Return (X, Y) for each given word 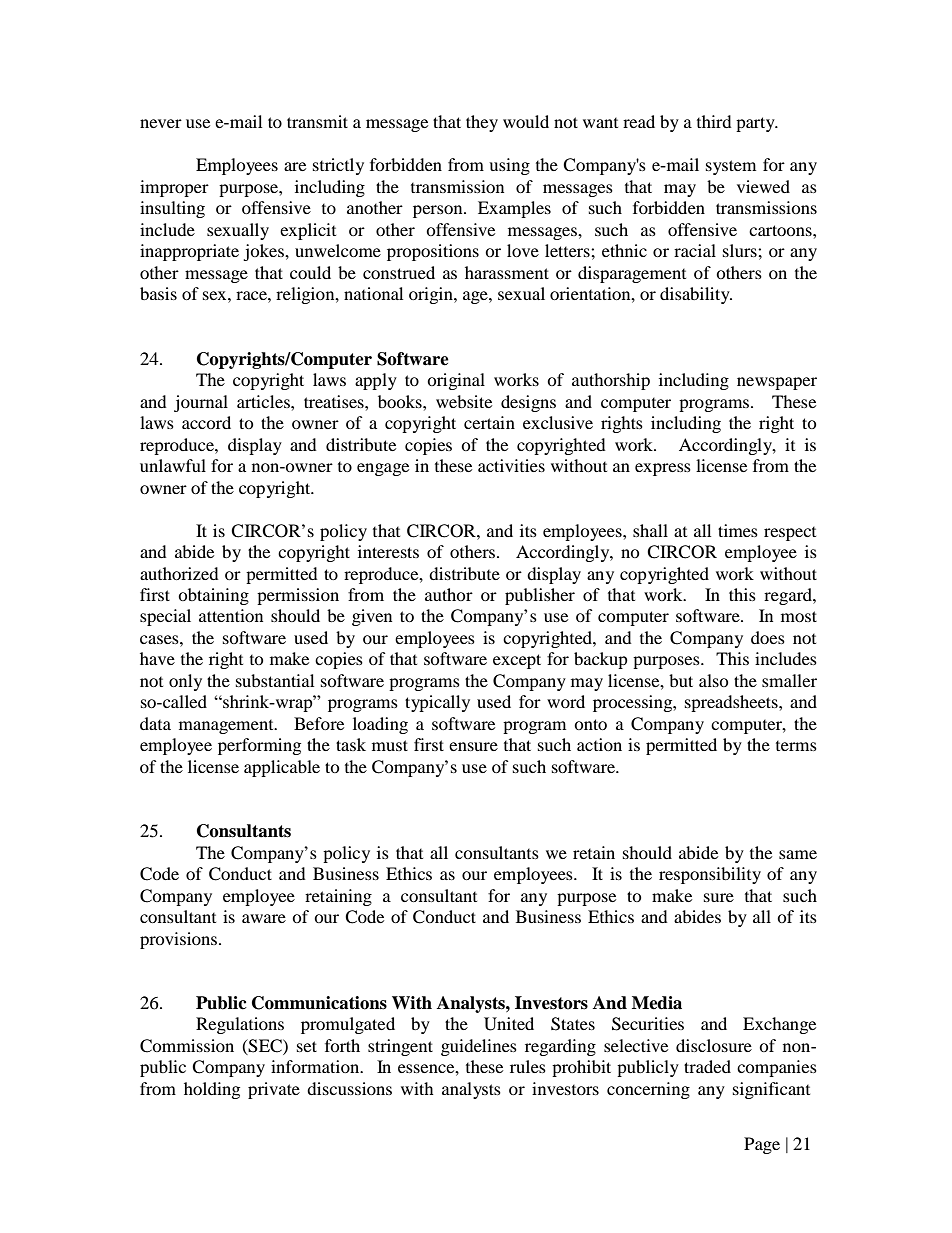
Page (762, 1145)
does (768, 637)
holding (212, 1090)
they (482, 123)
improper (174, 188)
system (731, 167)
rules (528, 1066)
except (517, 661)
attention (231, 615)
